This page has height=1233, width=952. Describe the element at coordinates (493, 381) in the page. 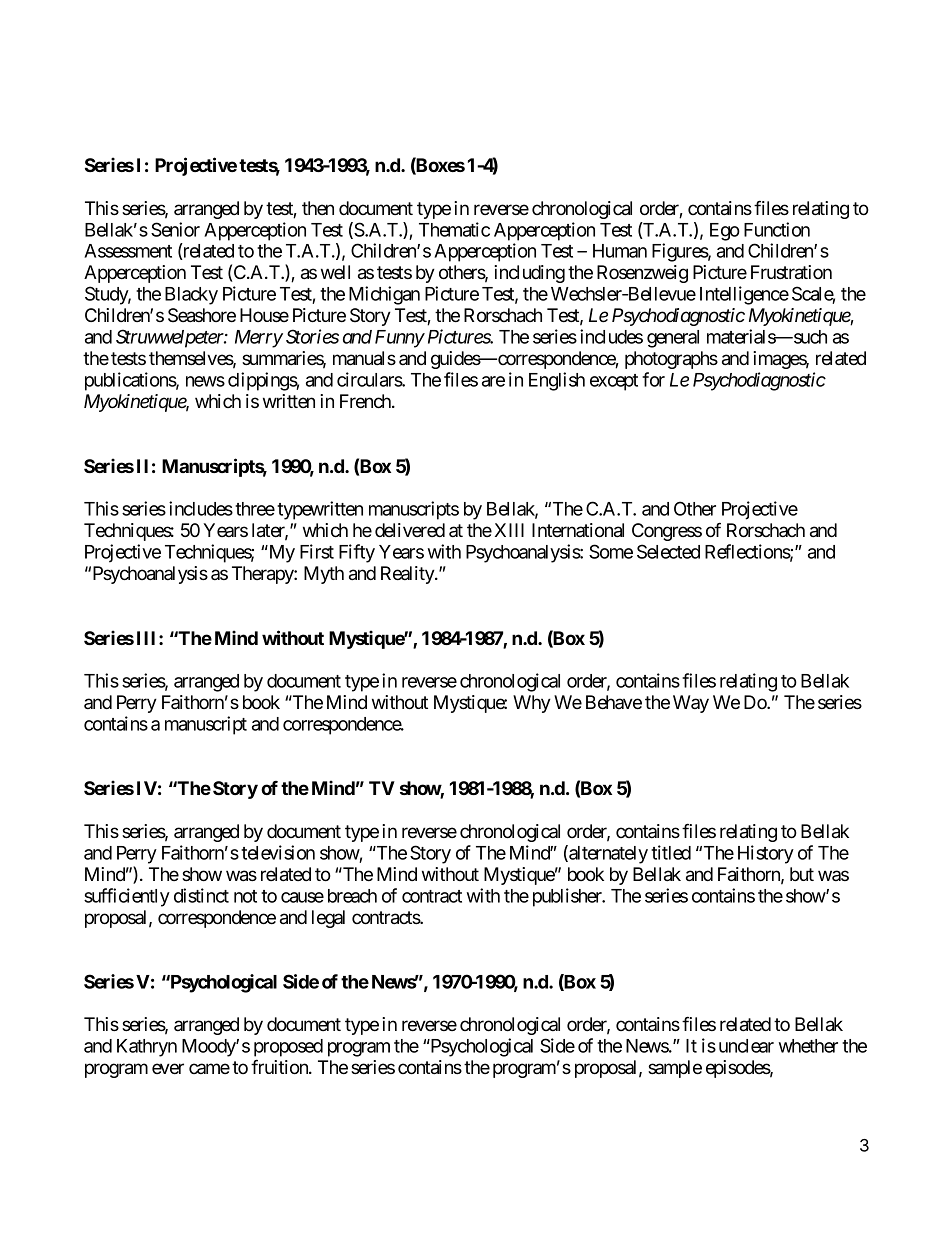

I see `are` at that location.
